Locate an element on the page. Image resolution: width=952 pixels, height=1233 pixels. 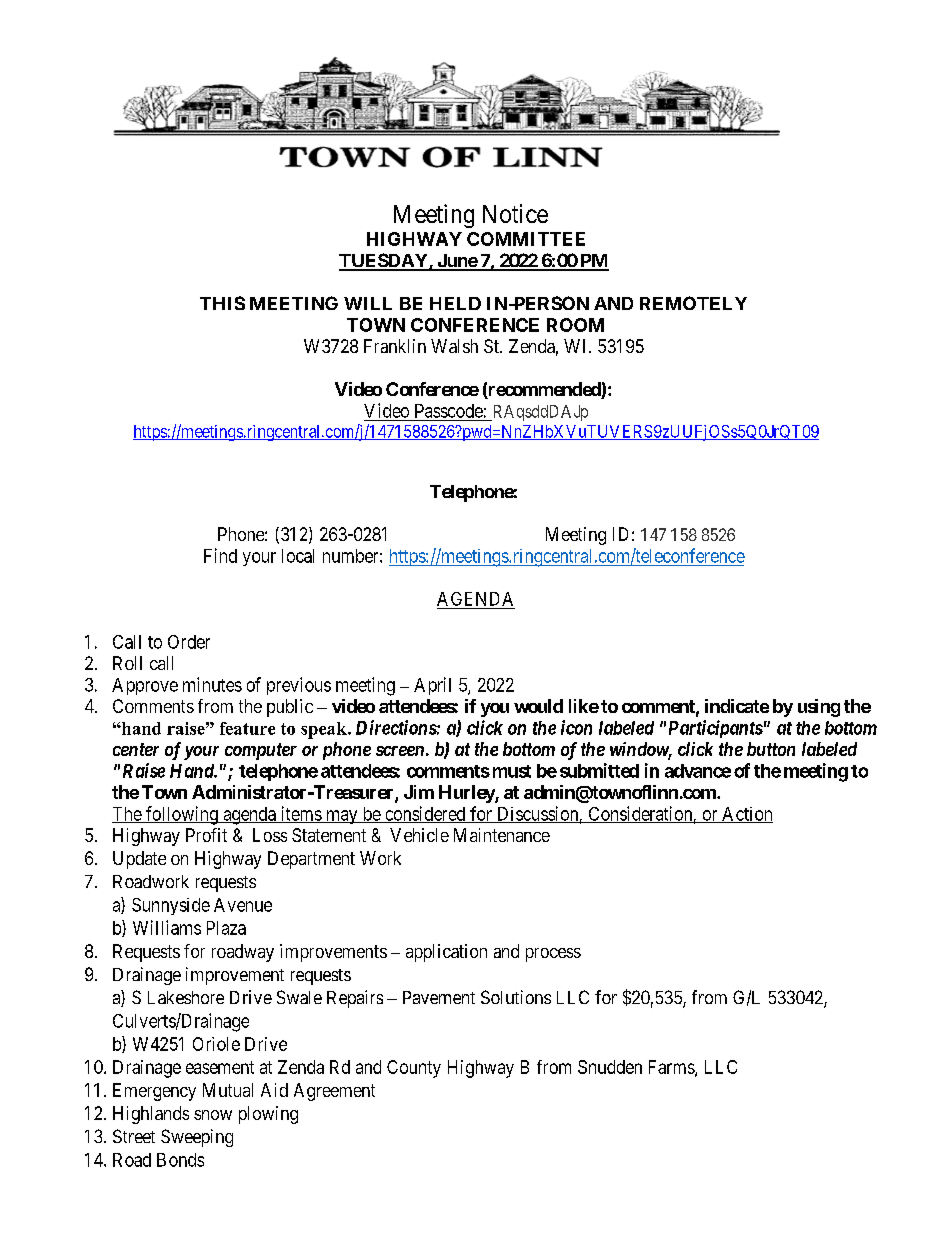
COMMITTEE is located at coordinates (526, 239).
